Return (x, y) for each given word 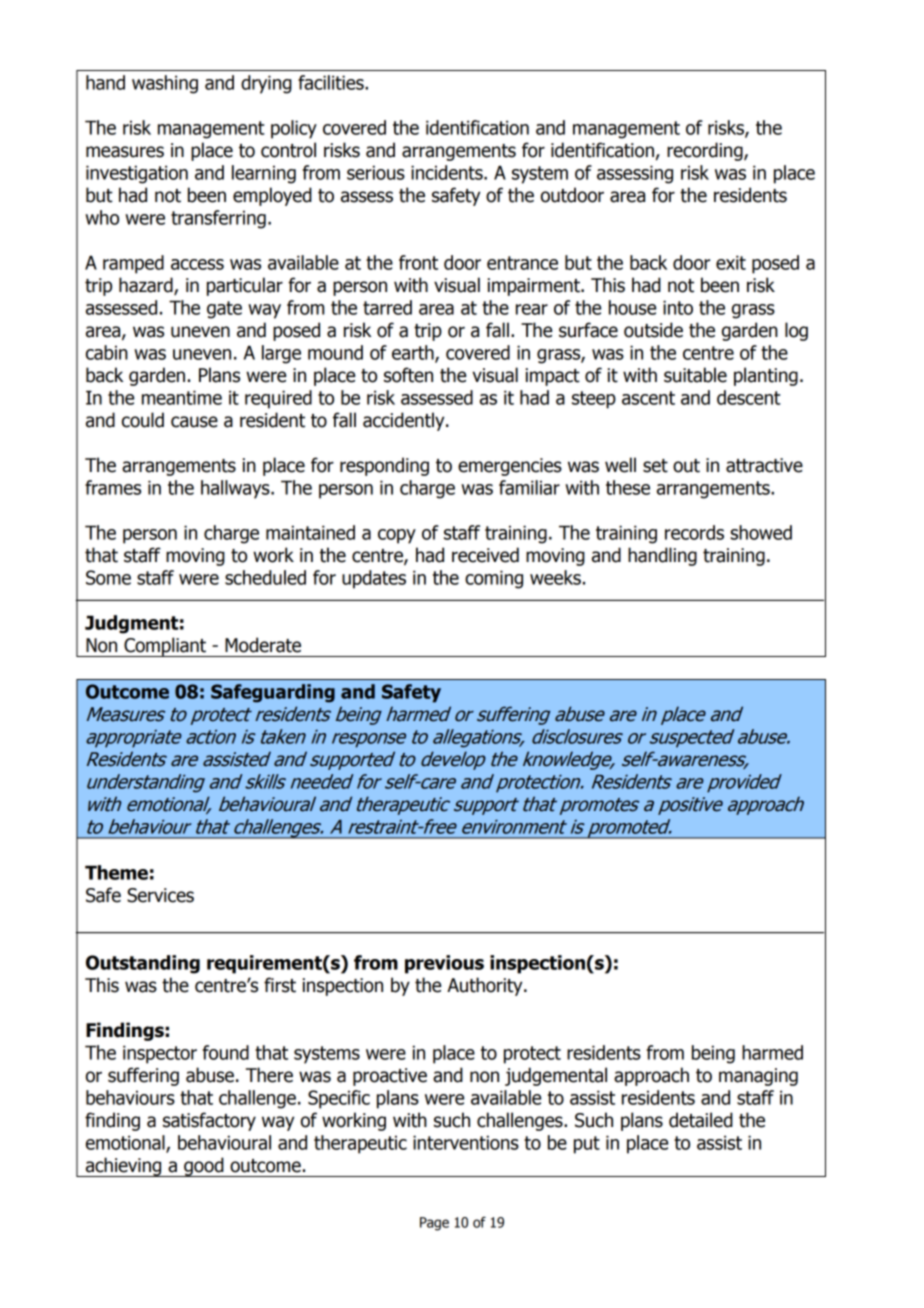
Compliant (165, 647)
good (204, 1167)
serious (376, 172)
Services (160, 895)
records (694, 532)
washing (165, 84)
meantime (182, 397)
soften (408, 375)
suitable (695, 375)
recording (706, 151)
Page (434, 1224)
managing (758, 1077)
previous (444, 964)
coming (494, 579)
